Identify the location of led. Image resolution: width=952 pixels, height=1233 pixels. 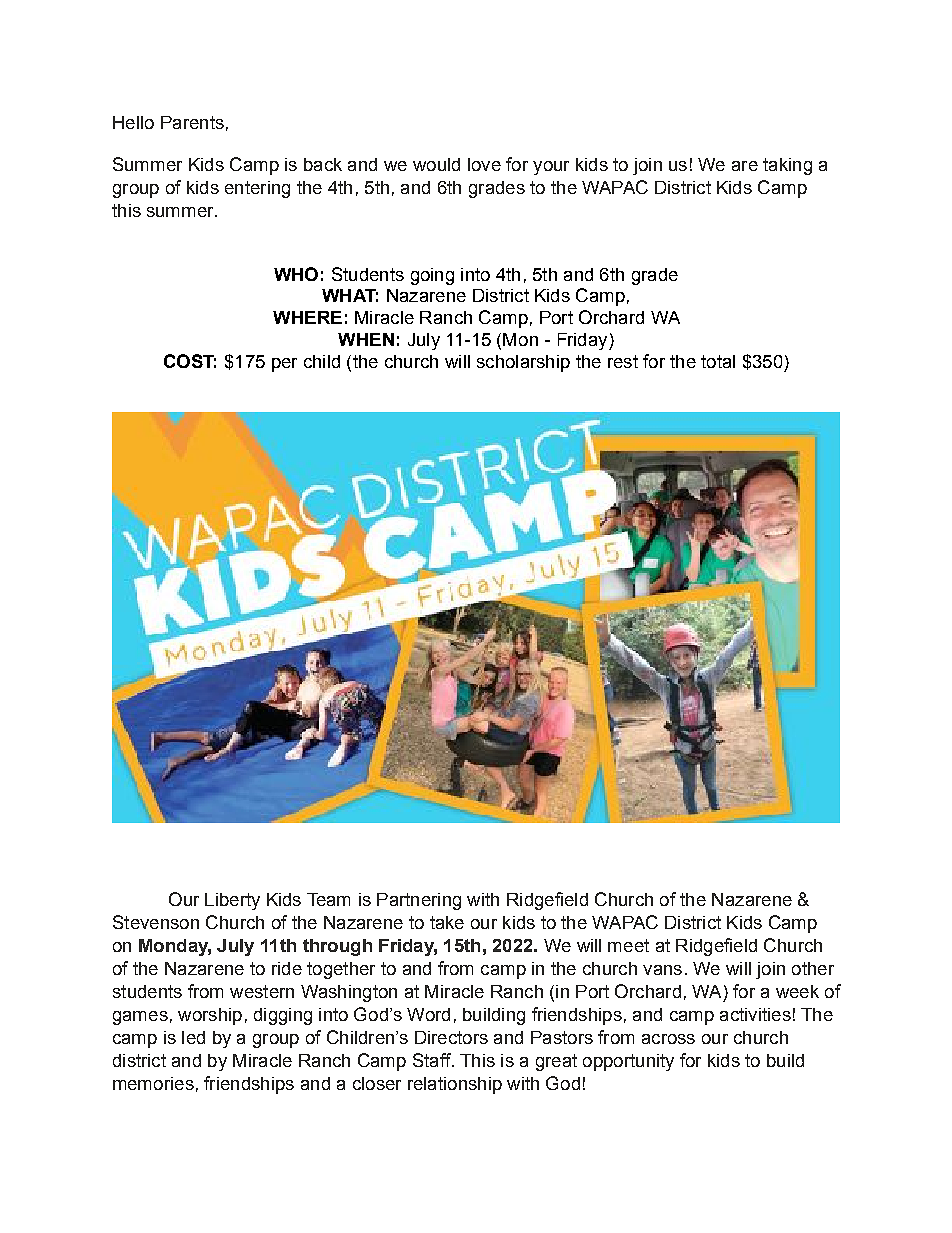
(193, 1037).
